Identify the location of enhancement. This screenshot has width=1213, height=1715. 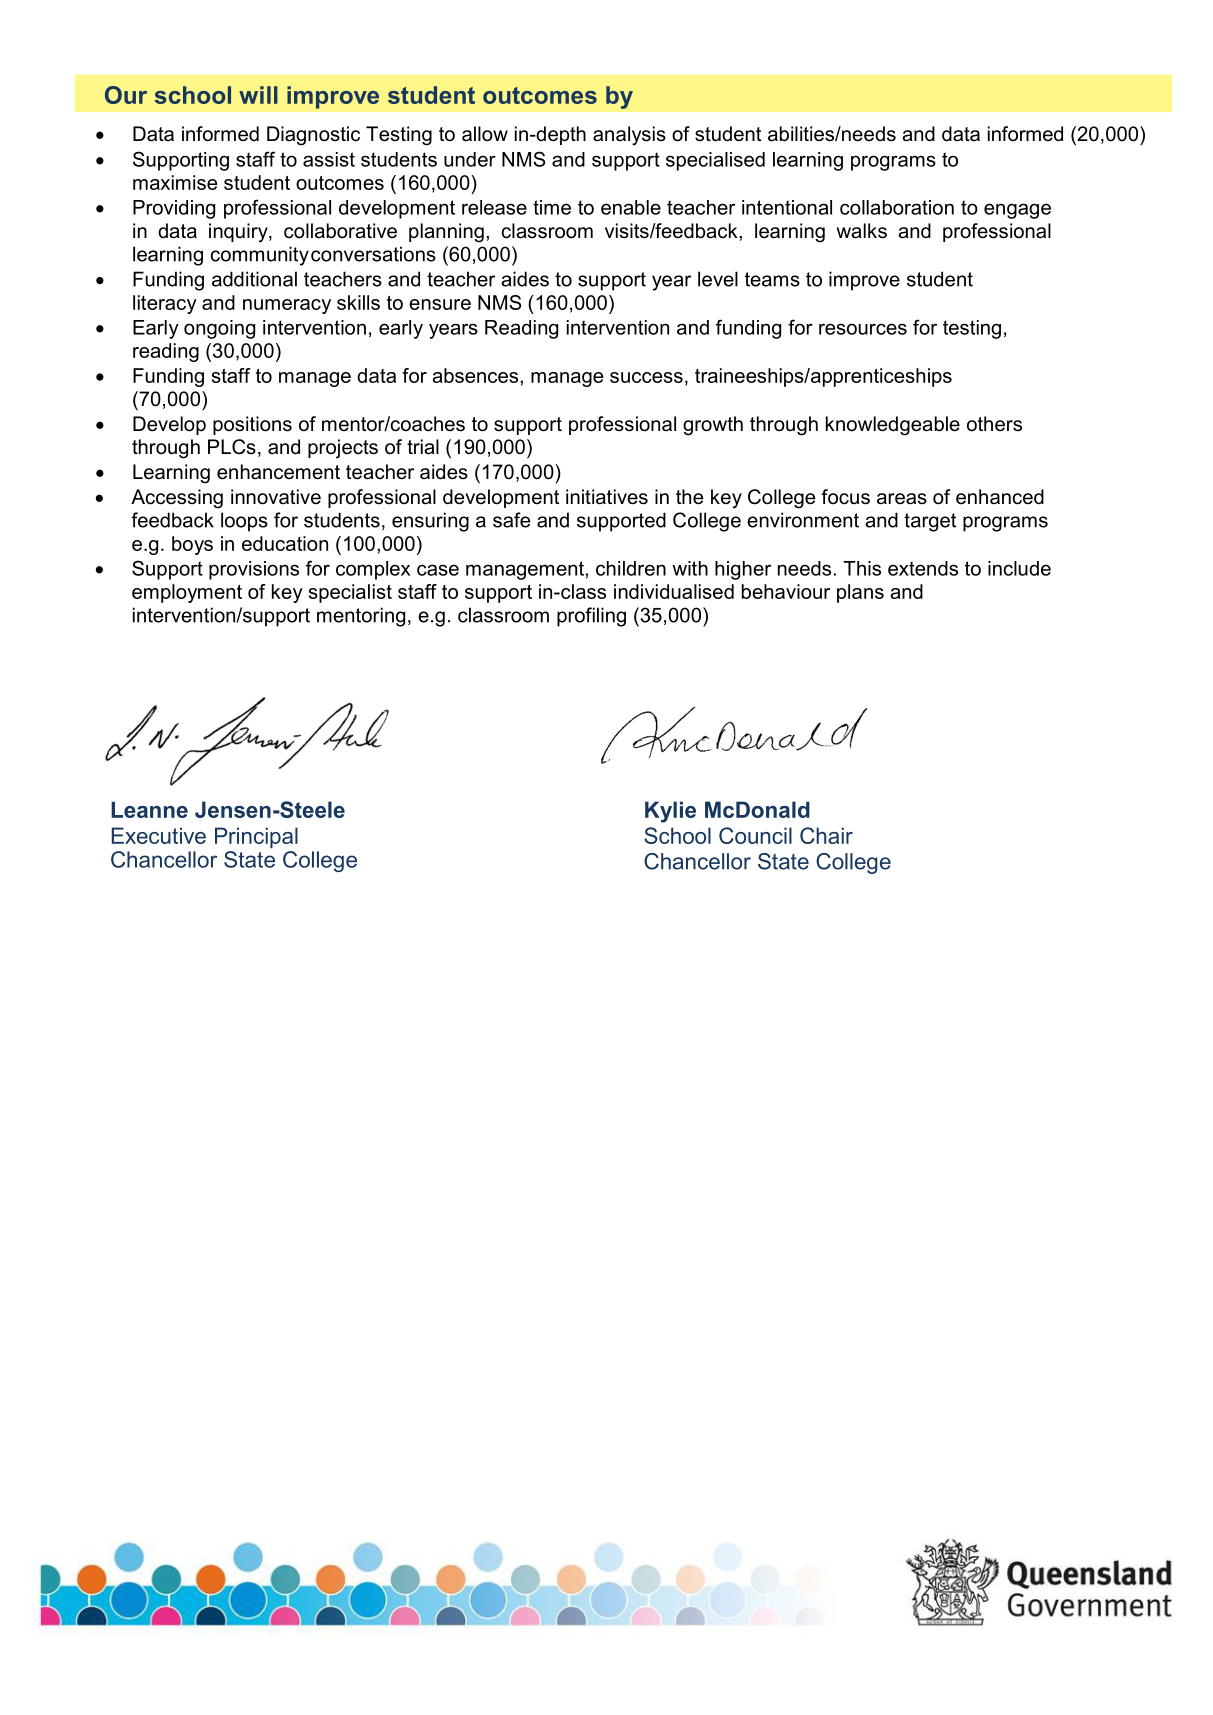
(278, 472).
